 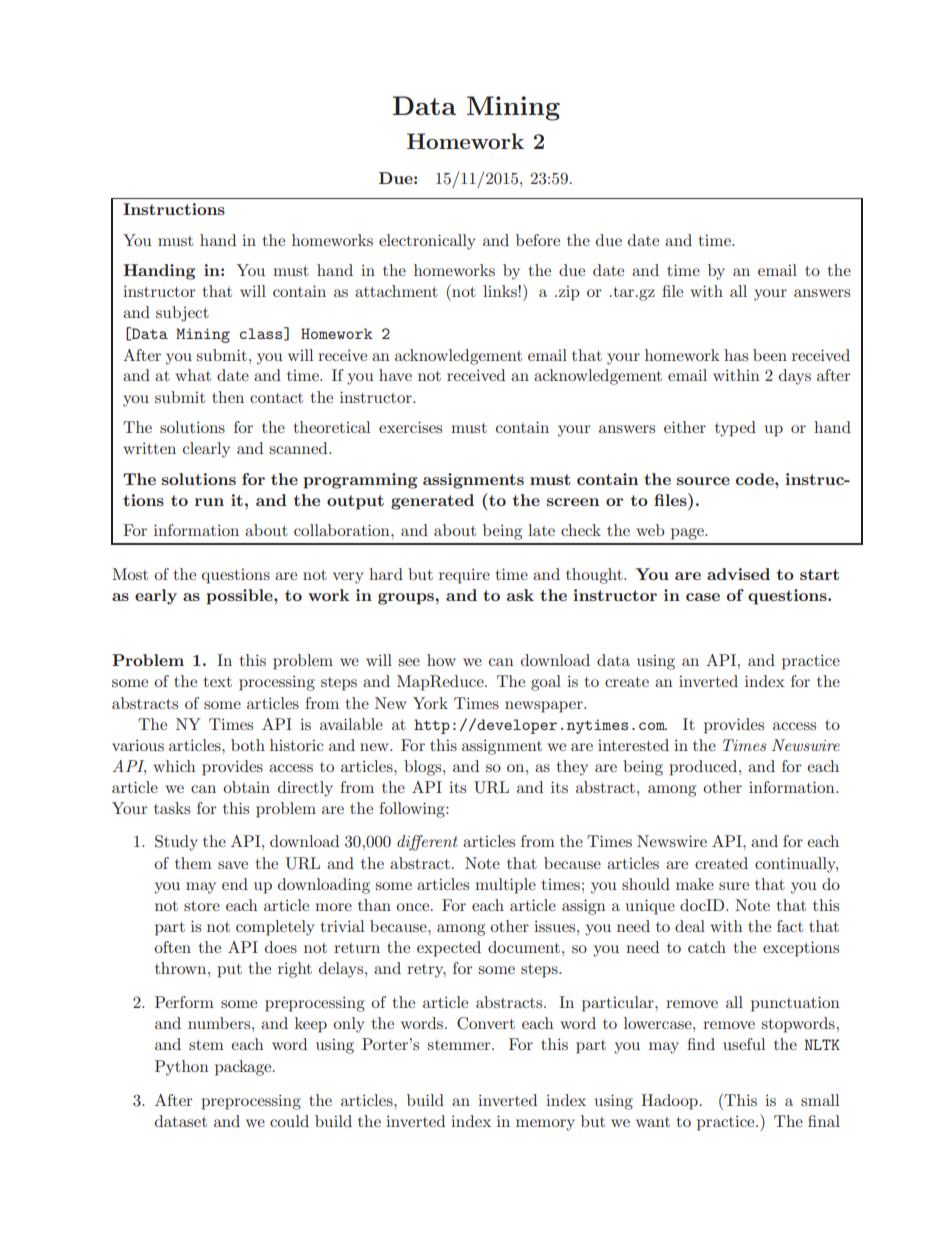 What do you see at coordinates (705, 768) in the screenshot?
I see `produced` at bounding box center [705, 768].
